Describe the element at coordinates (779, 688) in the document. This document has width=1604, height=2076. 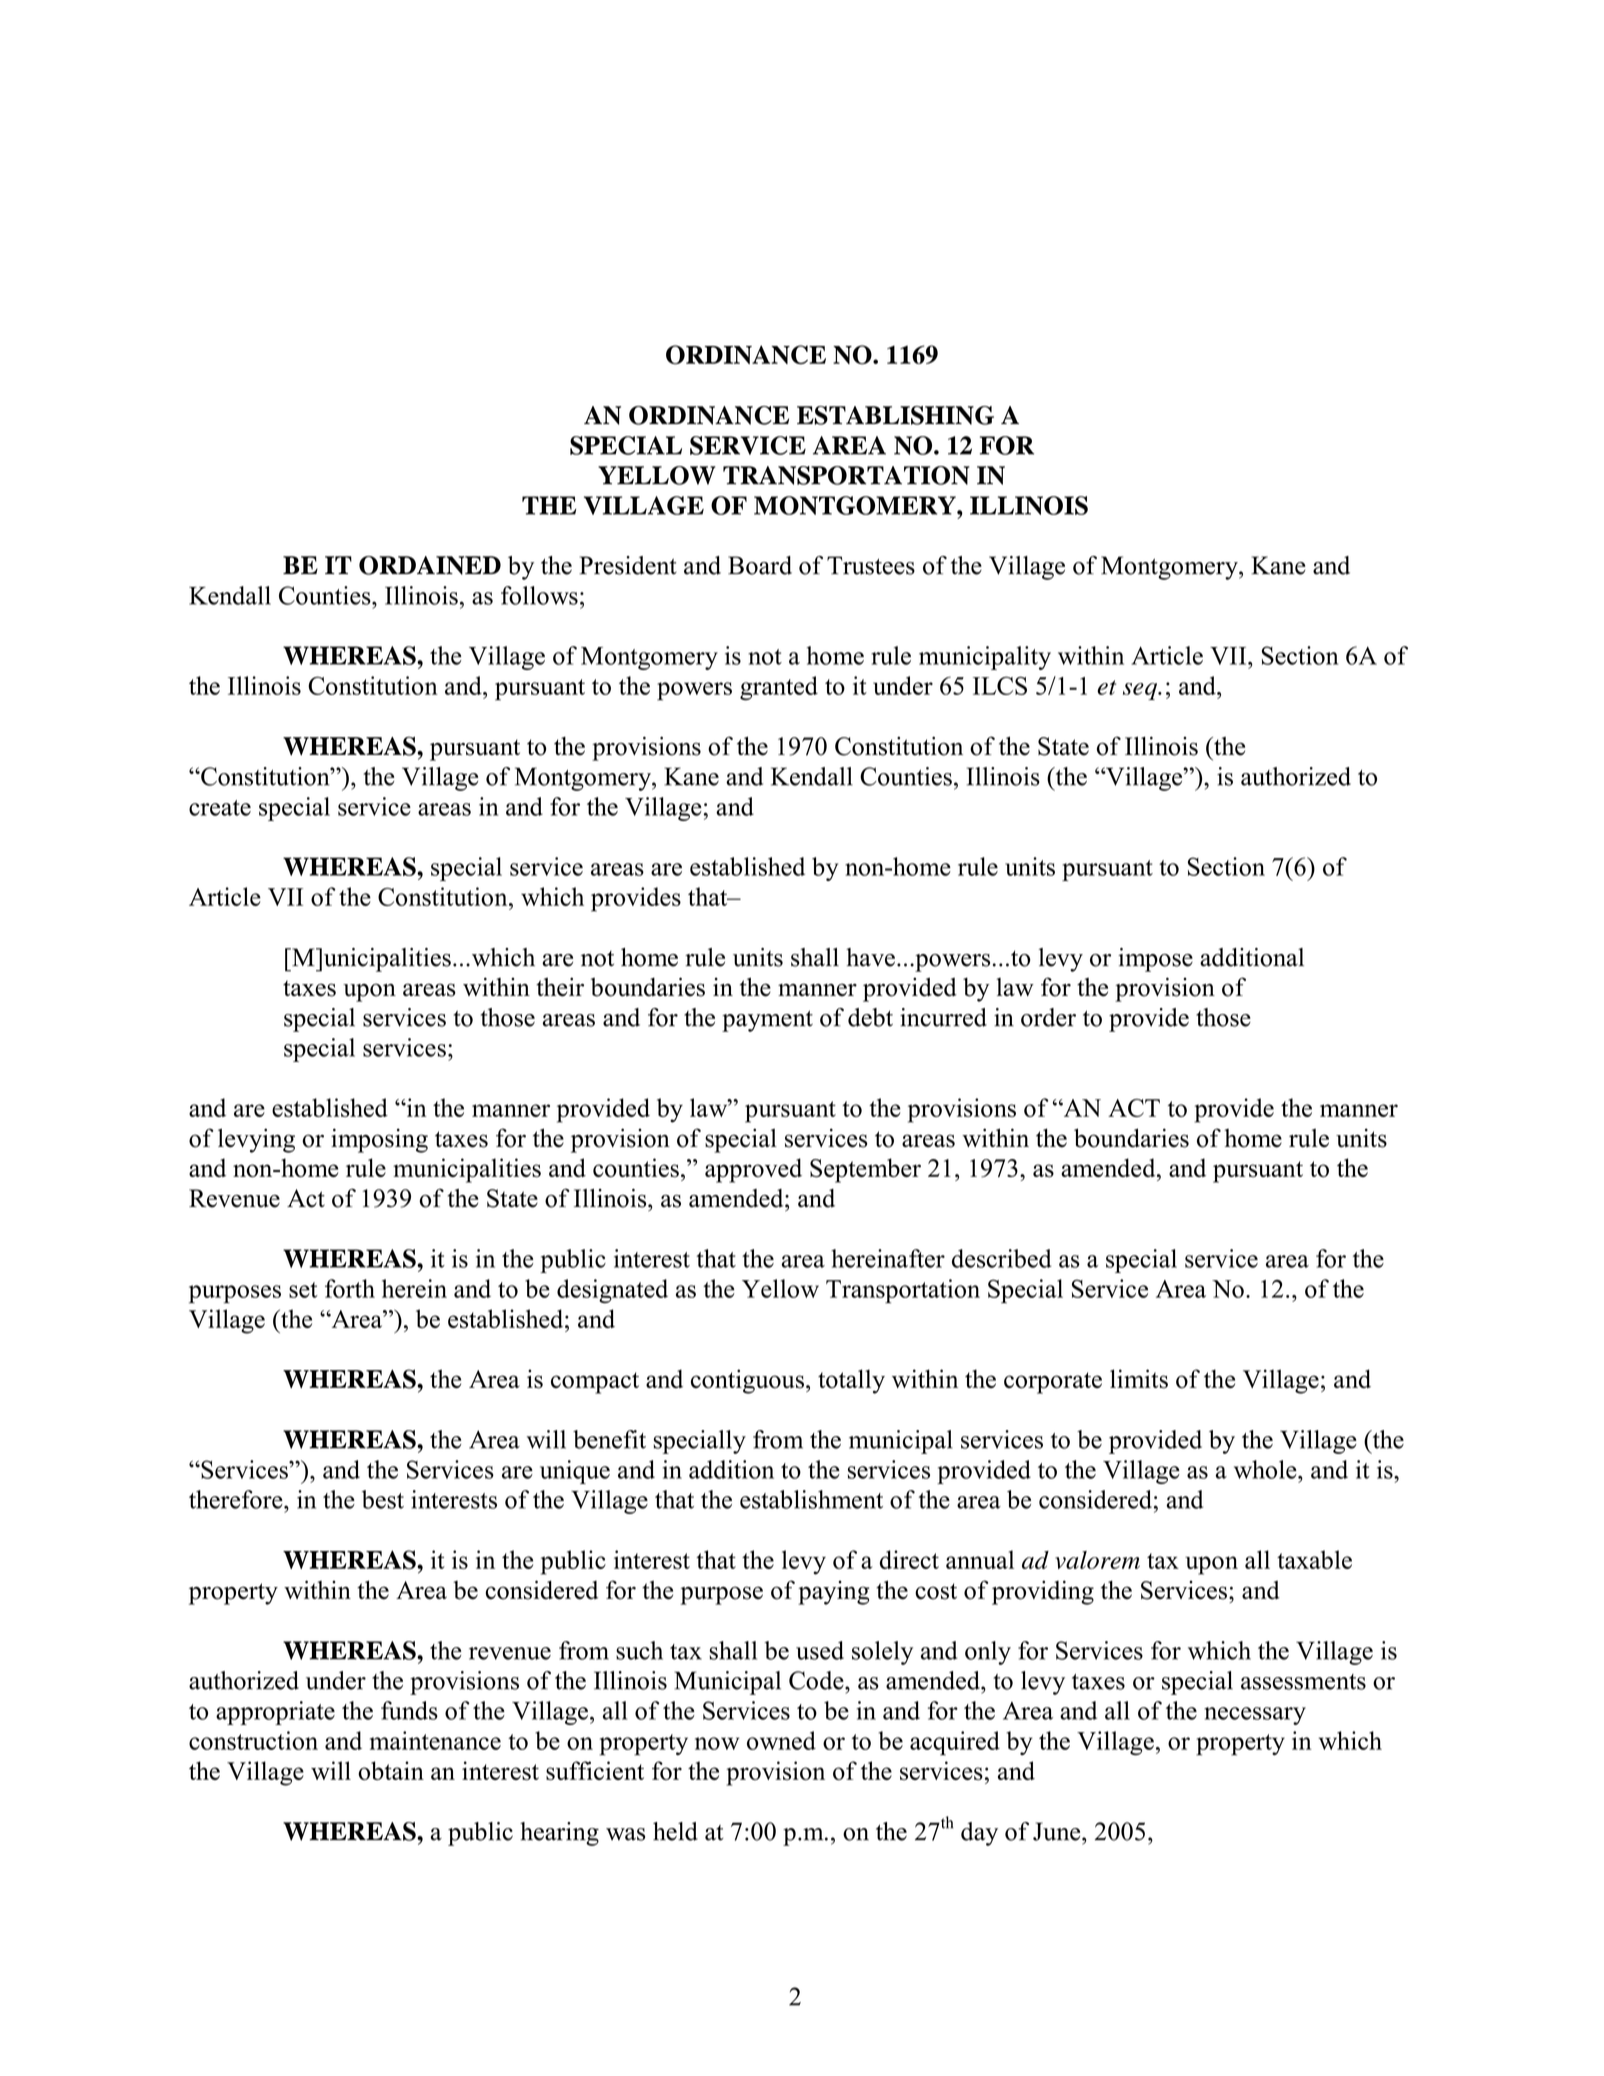
I see `granted` at that location.
